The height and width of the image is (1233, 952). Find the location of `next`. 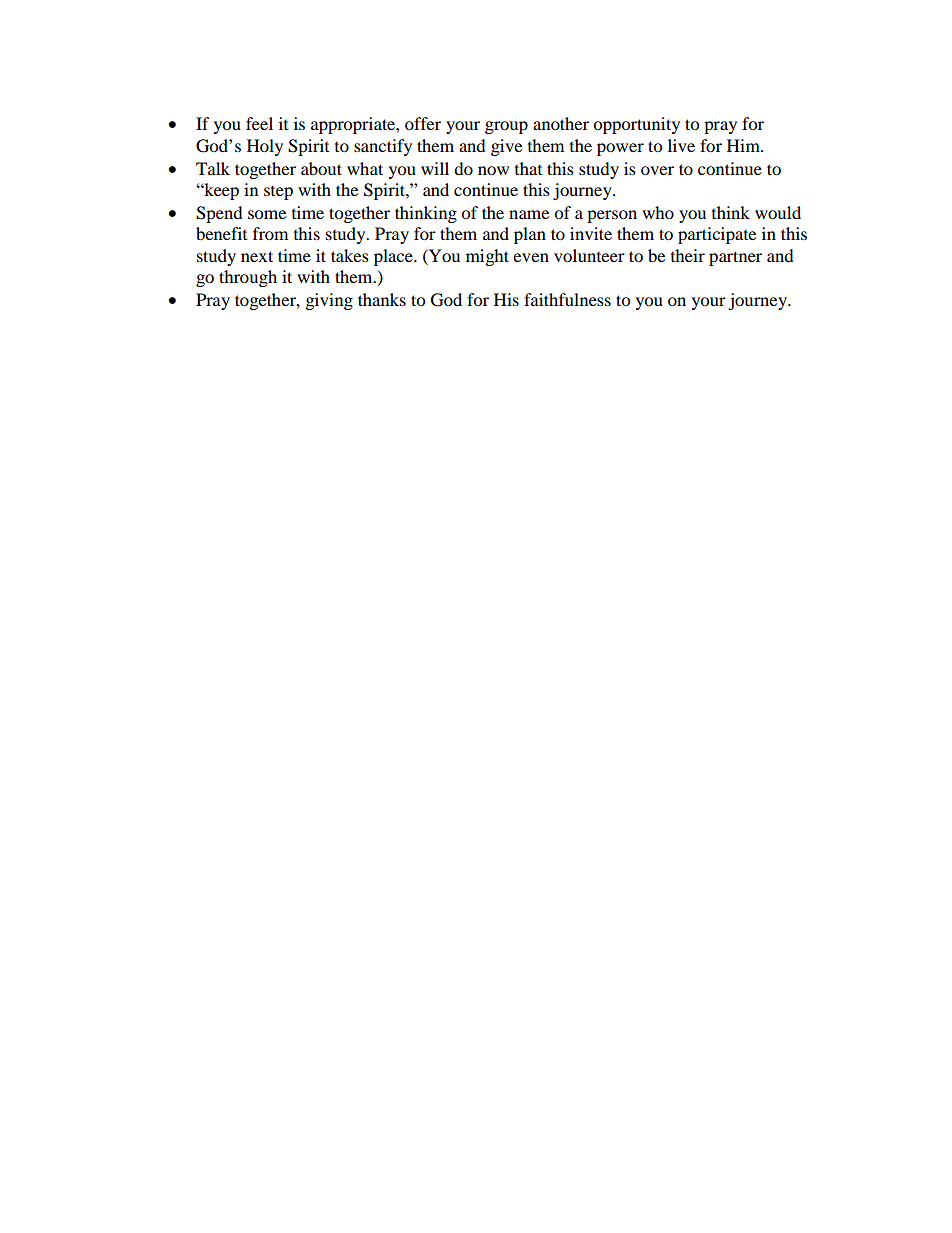

next is located at coordinates (257, 256).
